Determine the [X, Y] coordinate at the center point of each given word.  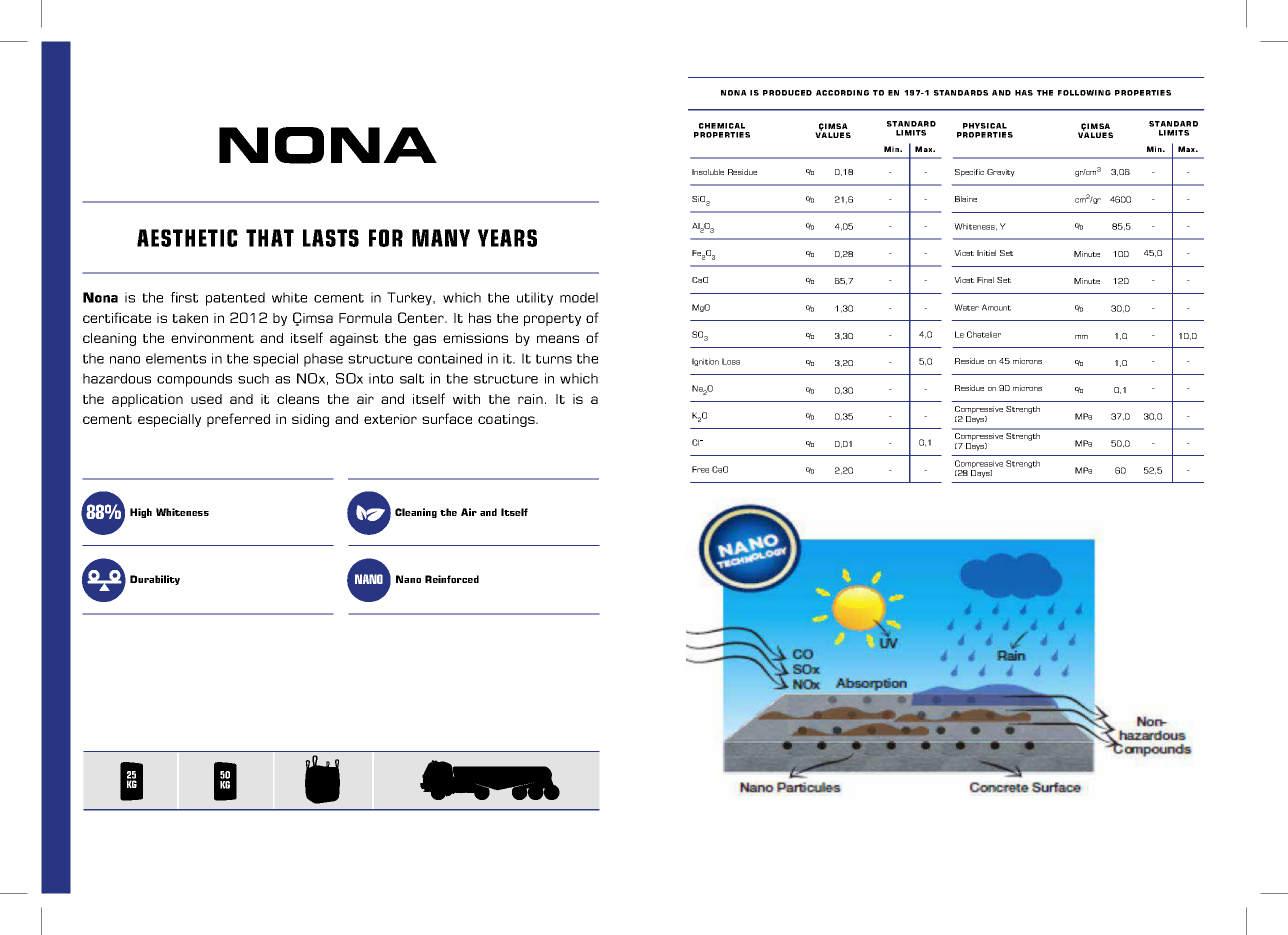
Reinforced [452, 579]
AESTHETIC [187, 238]
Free [700, 469]
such [253, 378]
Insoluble [708, 172]
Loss [731, 361]
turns [554, 359]
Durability [155, 580]
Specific [969, 173]
